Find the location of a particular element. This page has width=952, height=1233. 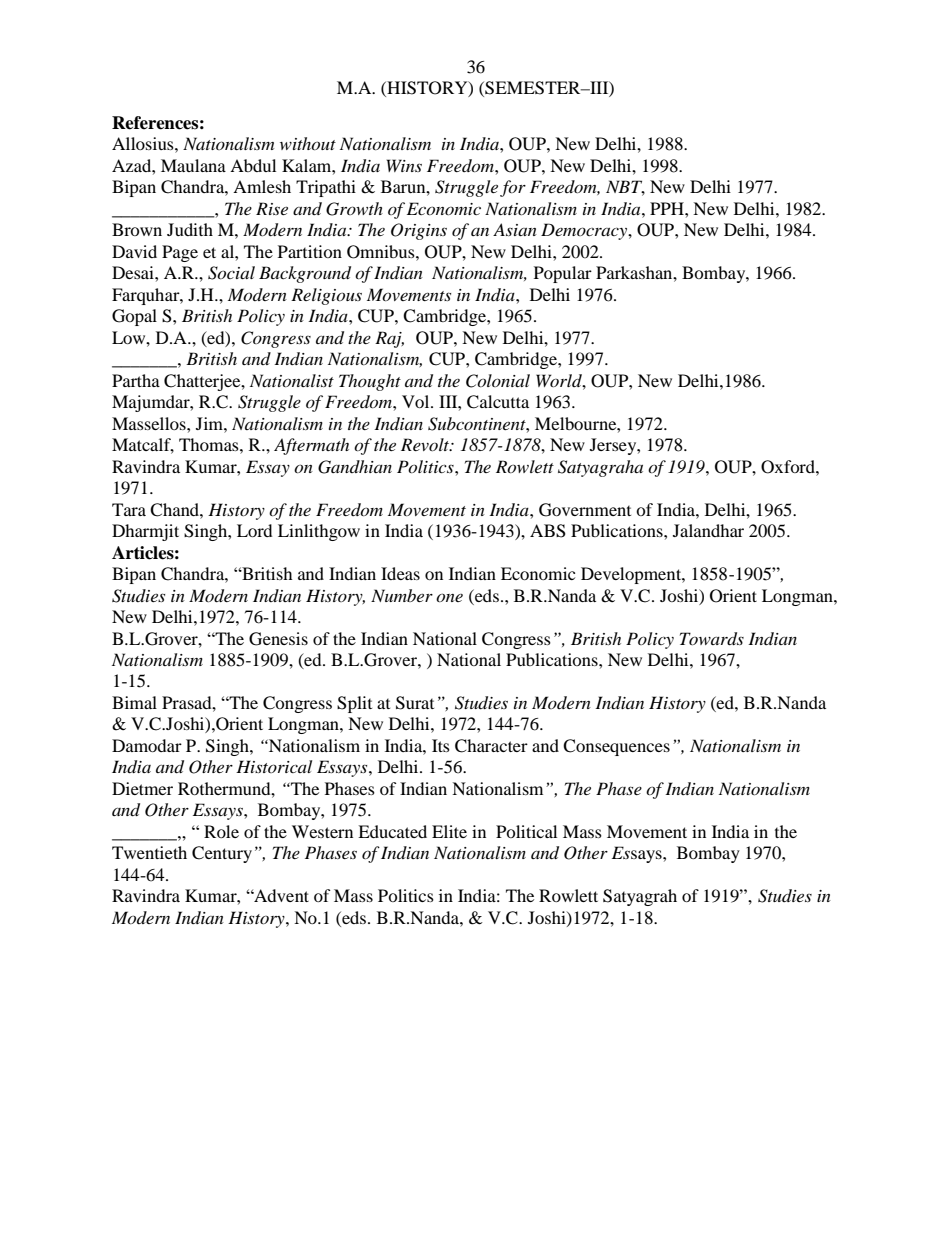

Wins is located at coordinates (404, 165).
